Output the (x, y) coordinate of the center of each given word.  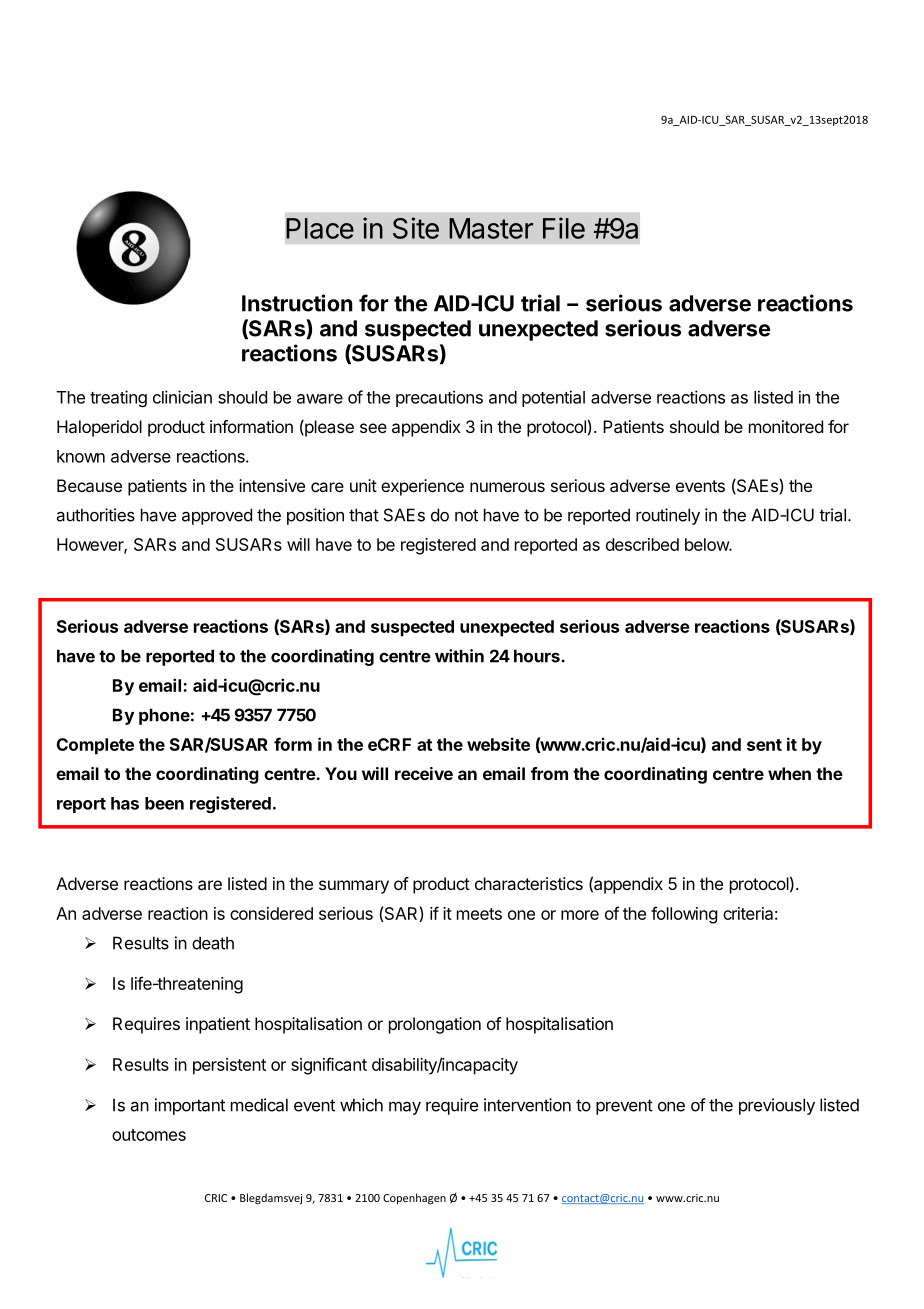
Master (491, 228)
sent (764, 745)
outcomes (149, 1135)
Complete (95, 746)
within (459, 656)
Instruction (297, 303)
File (564, 228)
